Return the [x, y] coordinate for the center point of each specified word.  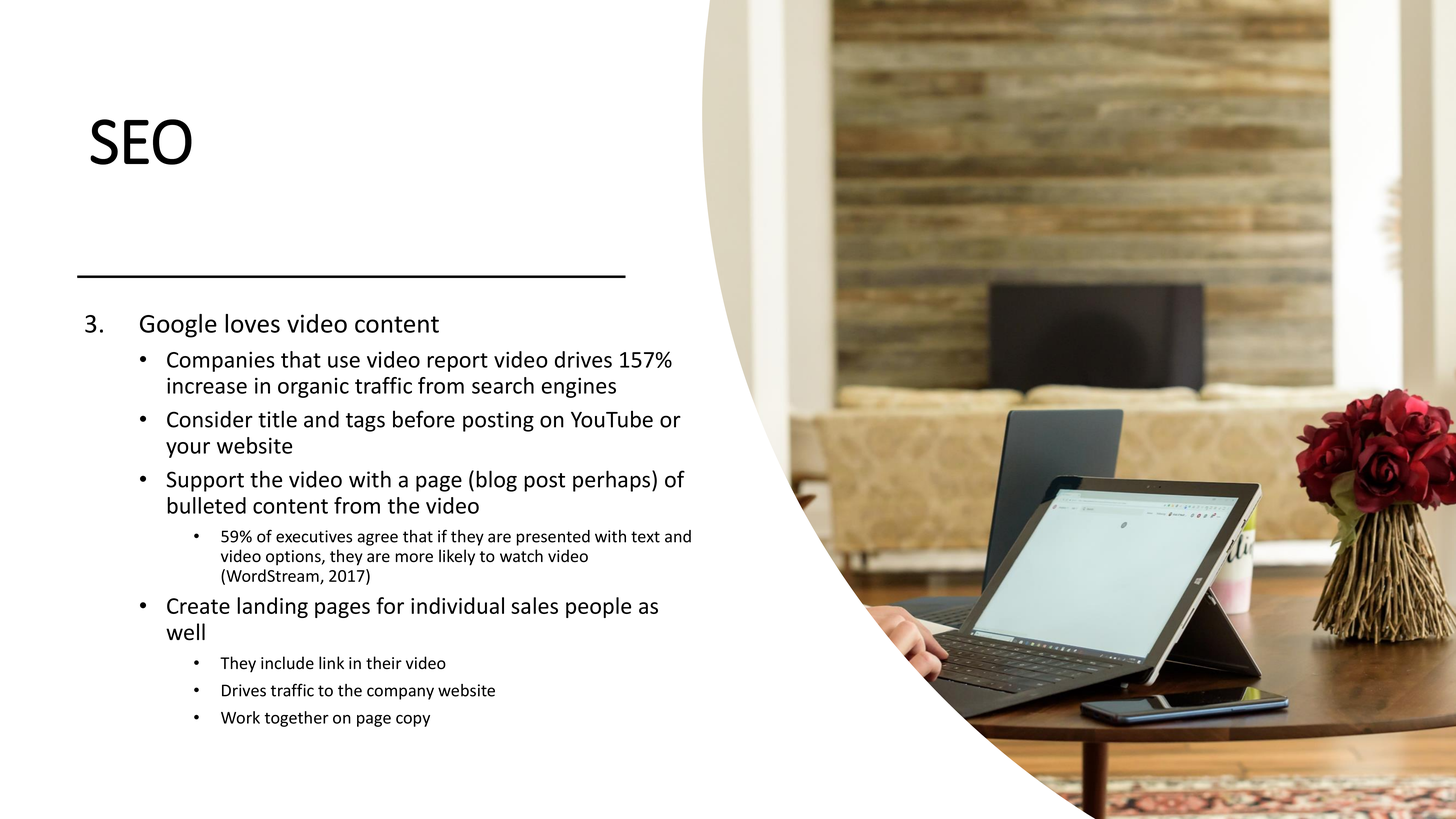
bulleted [206, 505]
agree [378, 539]
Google [178, 326]
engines [579, 388]
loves [252, 323]
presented [553, 538]
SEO [141, 142]
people [598, 607]
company [400, 693]
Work [240, 717]
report [457, 362]
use [344, 362]
